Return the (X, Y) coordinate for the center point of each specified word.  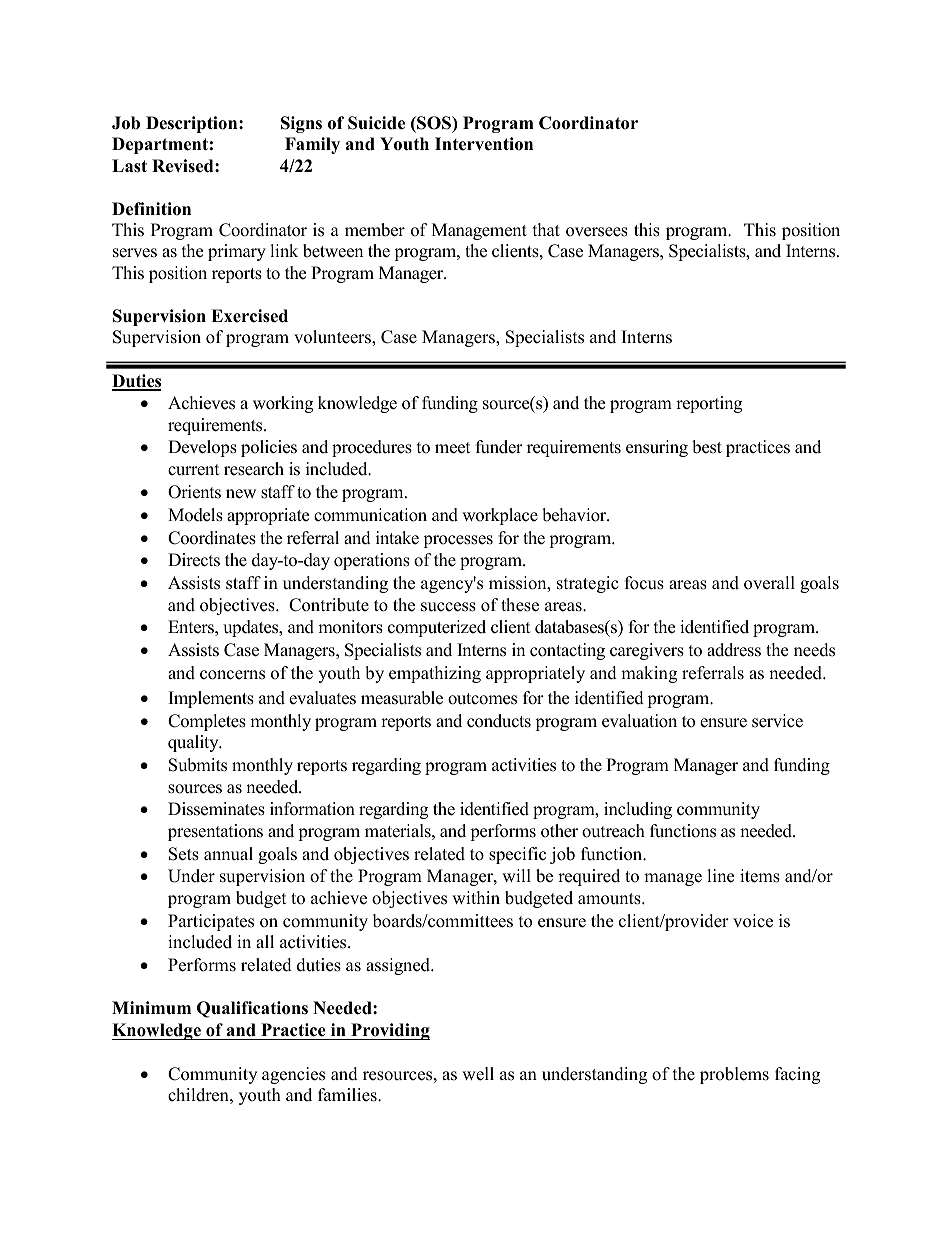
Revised (184, 166)
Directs (194, 560)
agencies (293, 1075)
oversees (597, 232)
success (448, 607)
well (478, 1074)
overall (769, 583)
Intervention (484, 144)
